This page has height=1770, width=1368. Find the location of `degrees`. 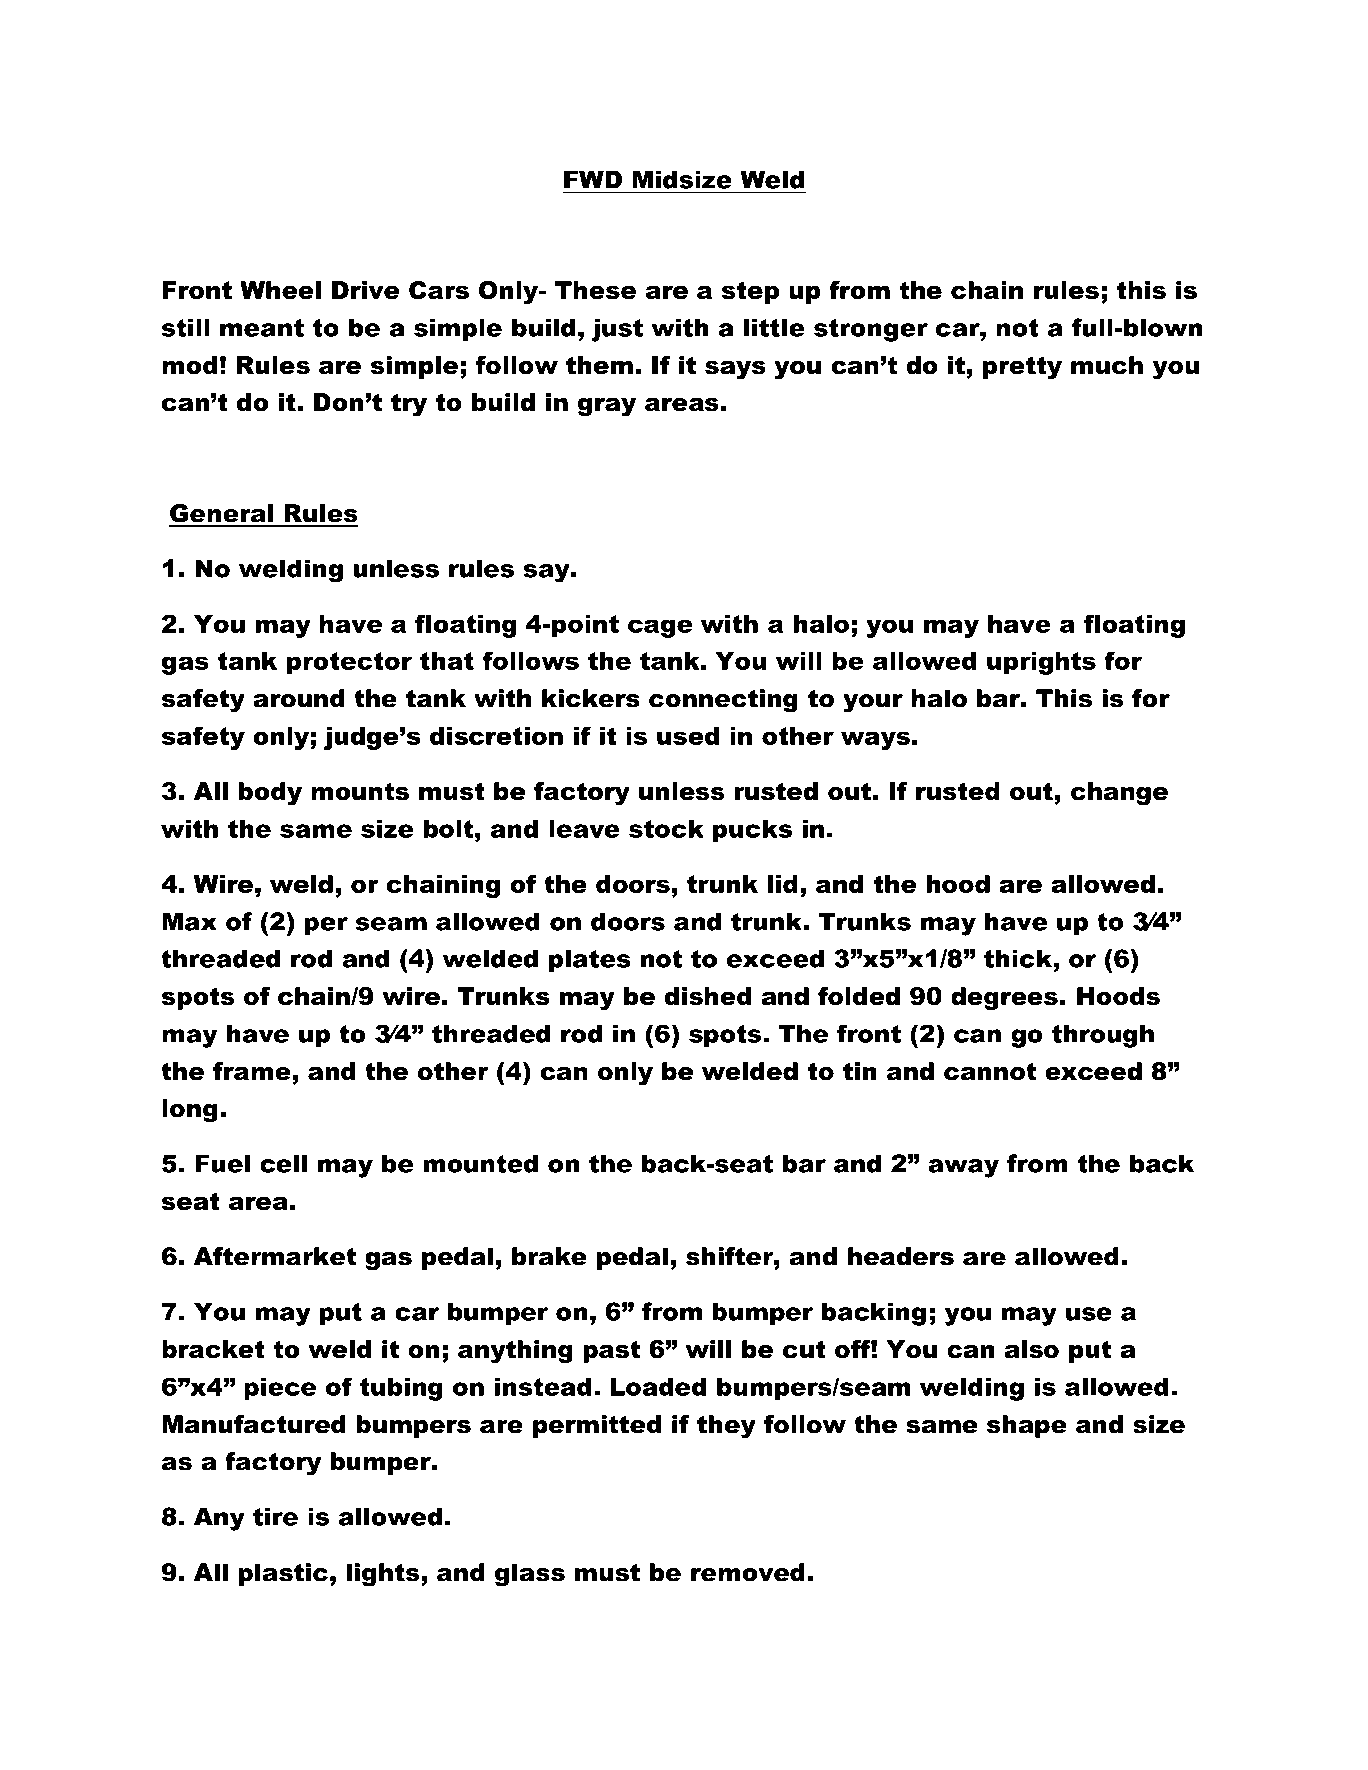

degrees is located at coordinates (1004, 998).
